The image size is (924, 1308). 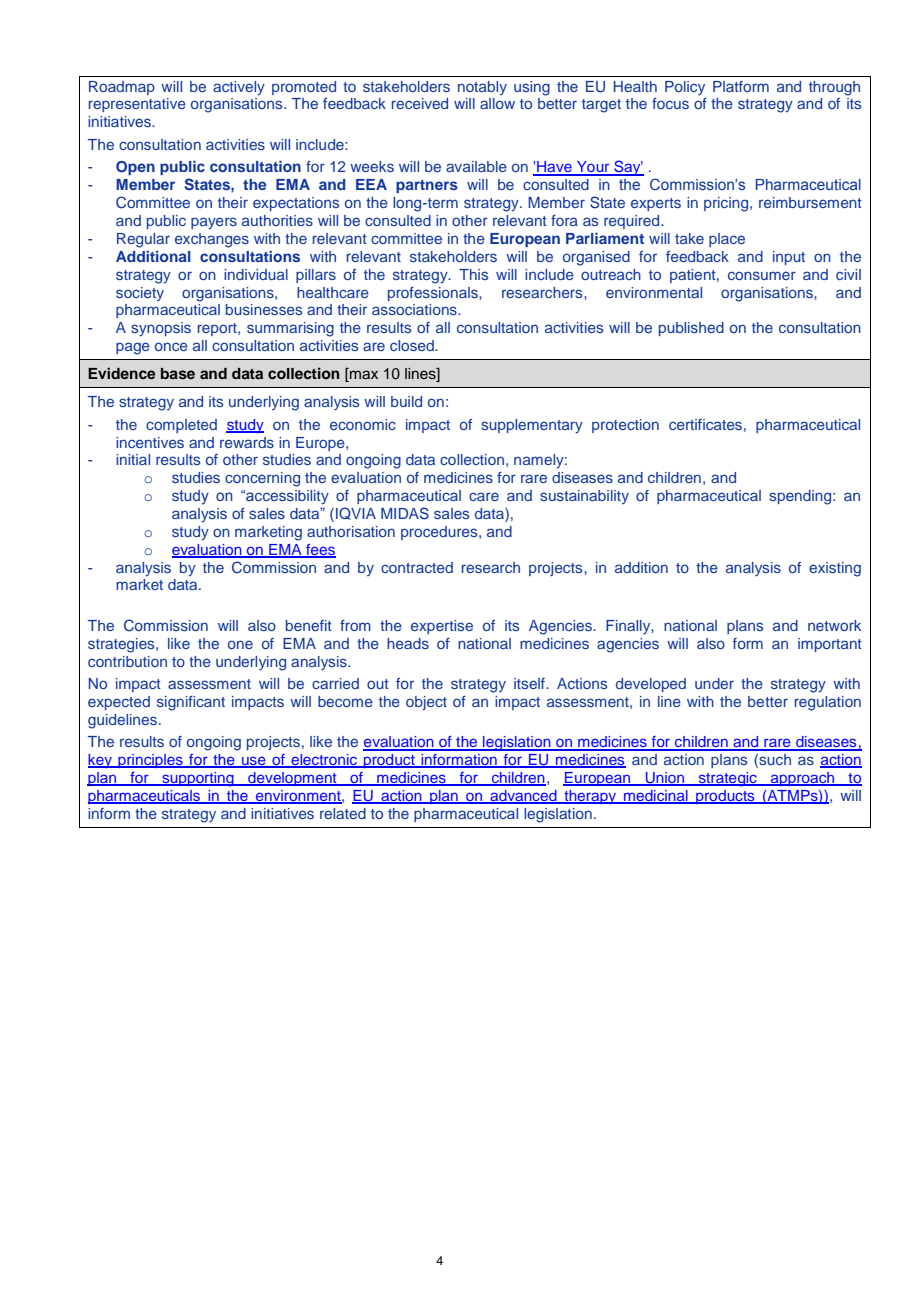 I want to click on focus, so click(x=670, y=103).
